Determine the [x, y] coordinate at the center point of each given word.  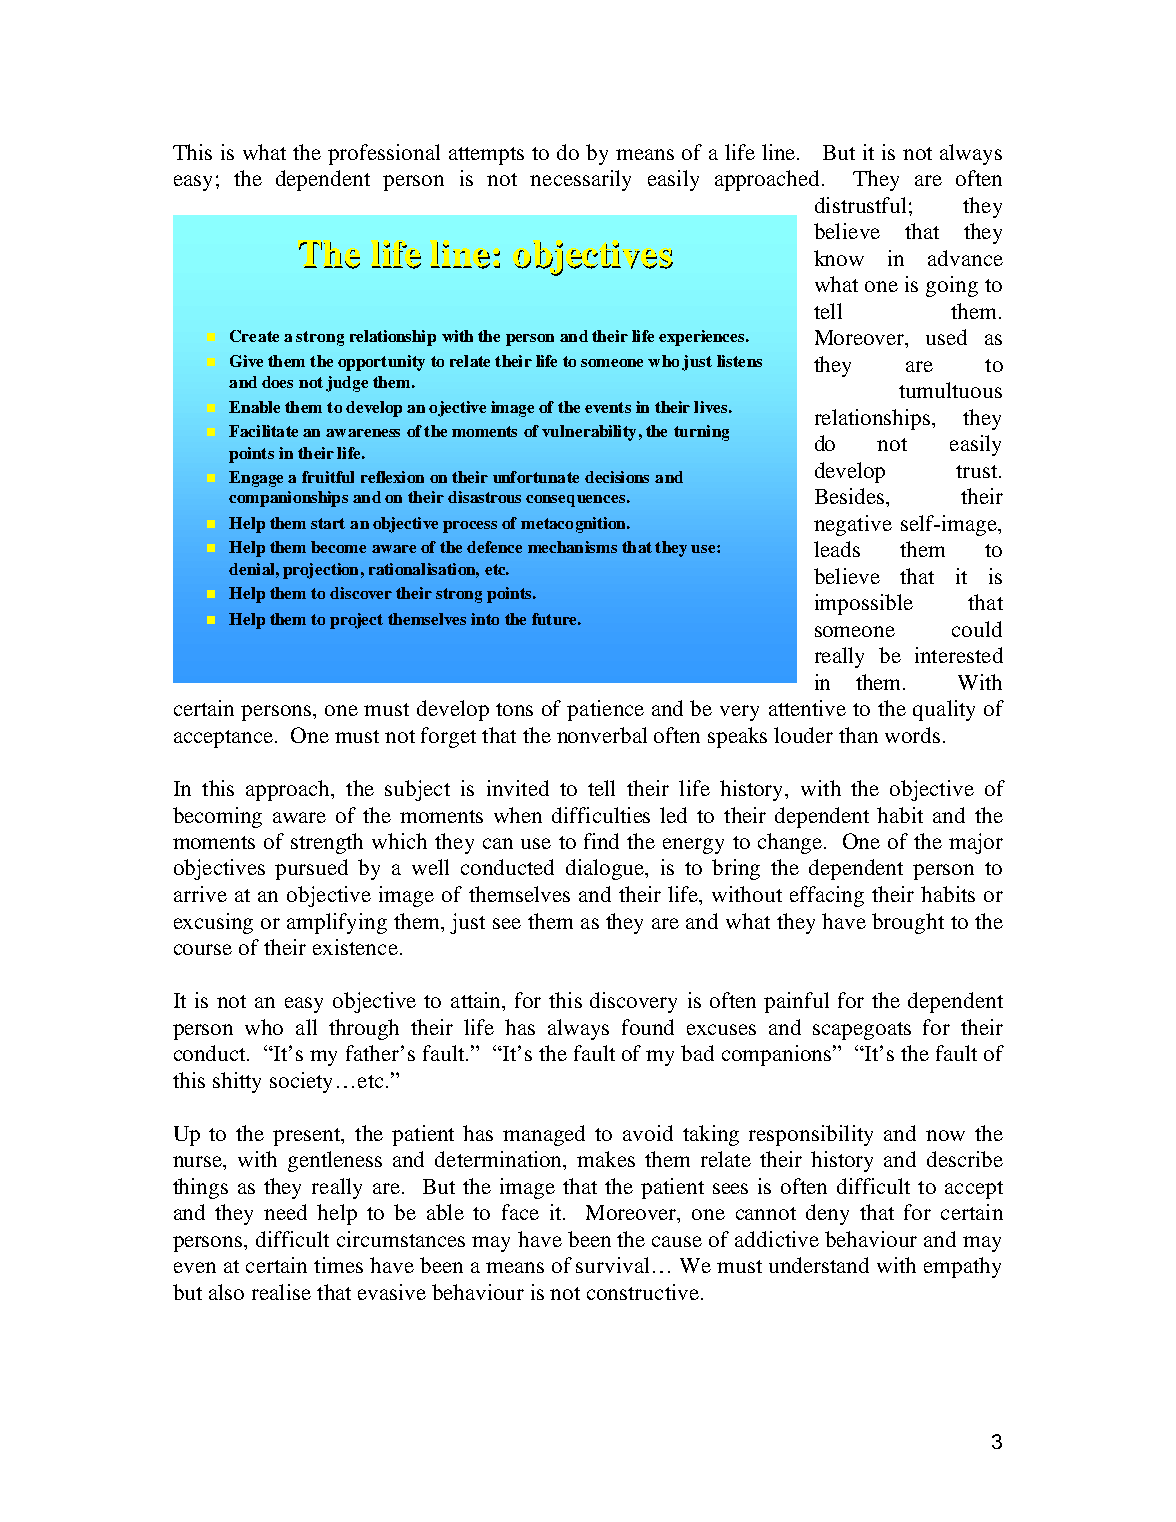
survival [612, 1265]
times [338, 1265]
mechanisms [572, 547]
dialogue [606, 869]
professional [384, 154]
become [338, 547]
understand [819, 1265]
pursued [311, 869]
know [839, 258]
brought [908, 923]
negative [853, 525]
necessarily [580, 180]
